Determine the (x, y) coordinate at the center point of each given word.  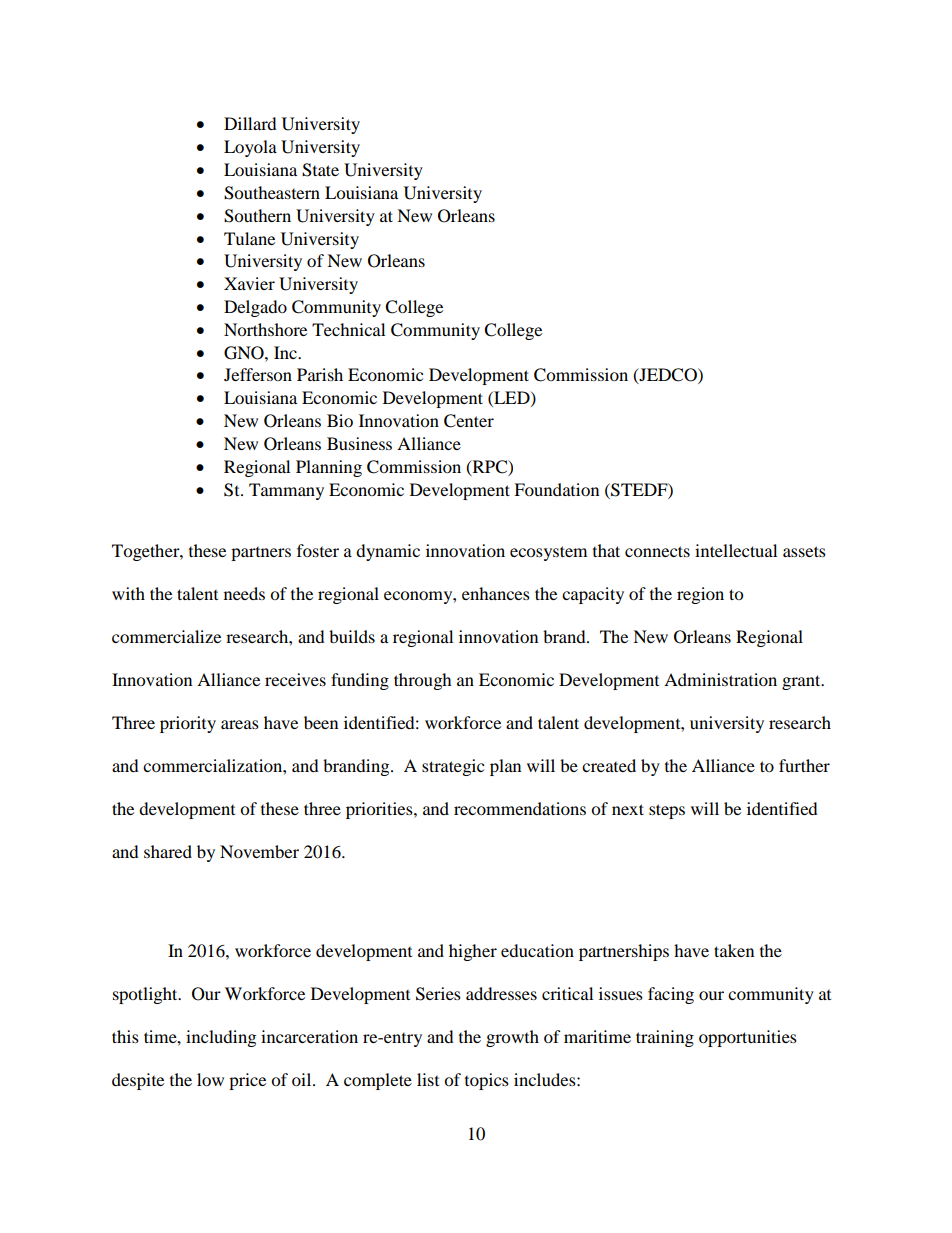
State (320, 170)
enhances (496, 593)
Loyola (250, 148)
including (221, 1038)
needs (244, 593)
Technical (348, 329)
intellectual (736, 550)
